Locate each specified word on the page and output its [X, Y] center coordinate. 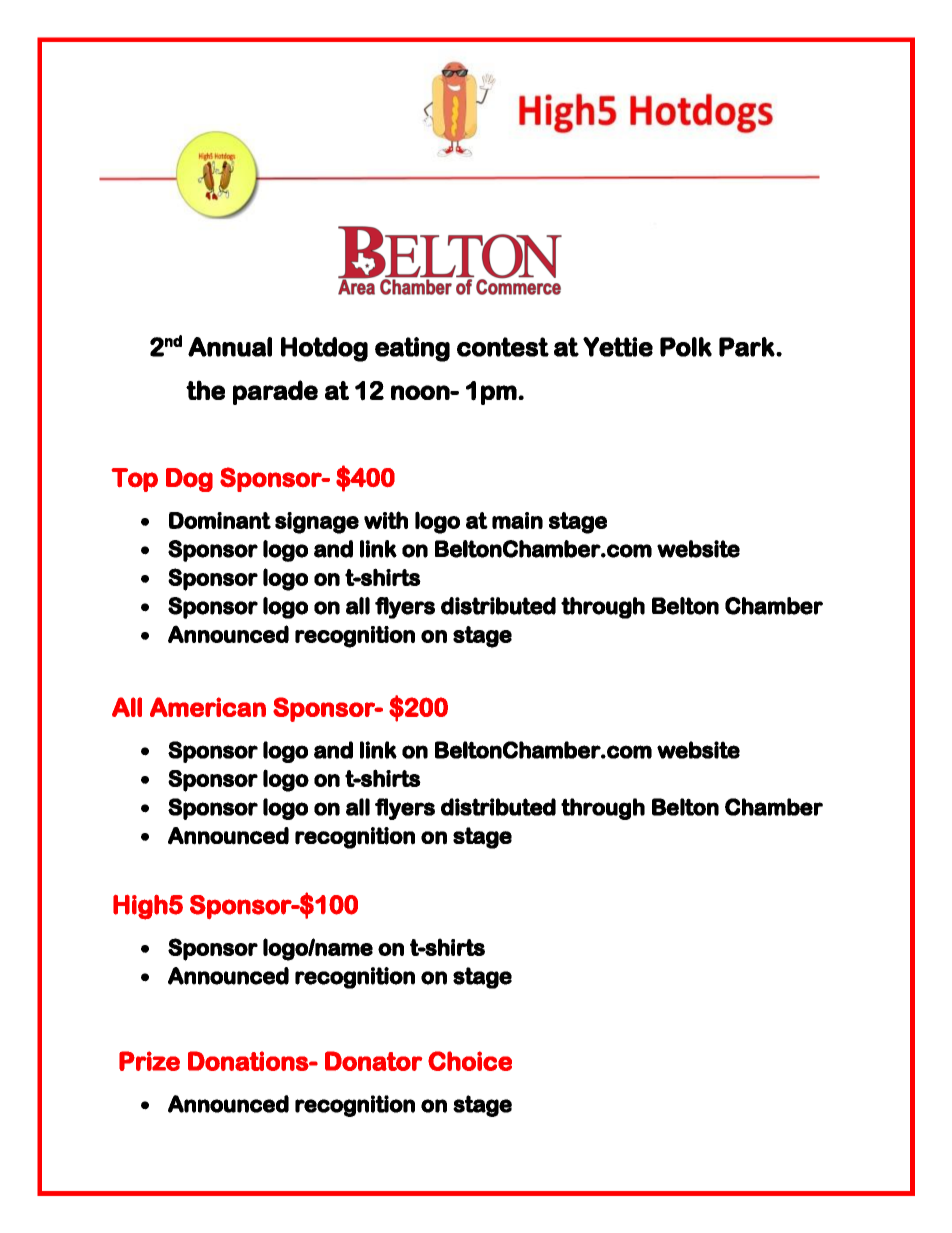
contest [503, 347]
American [208, 707]
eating [412, 349]
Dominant [220, 520]
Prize [149, 1061]
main [517, 520]
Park [747, 347]
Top [135, 480]
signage [317, 523]
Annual [230, 347]
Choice [470, 1061]
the [205, 390]
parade [275, 392]
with [386, 520]
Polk [686, 347]
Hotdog [324, 349]
